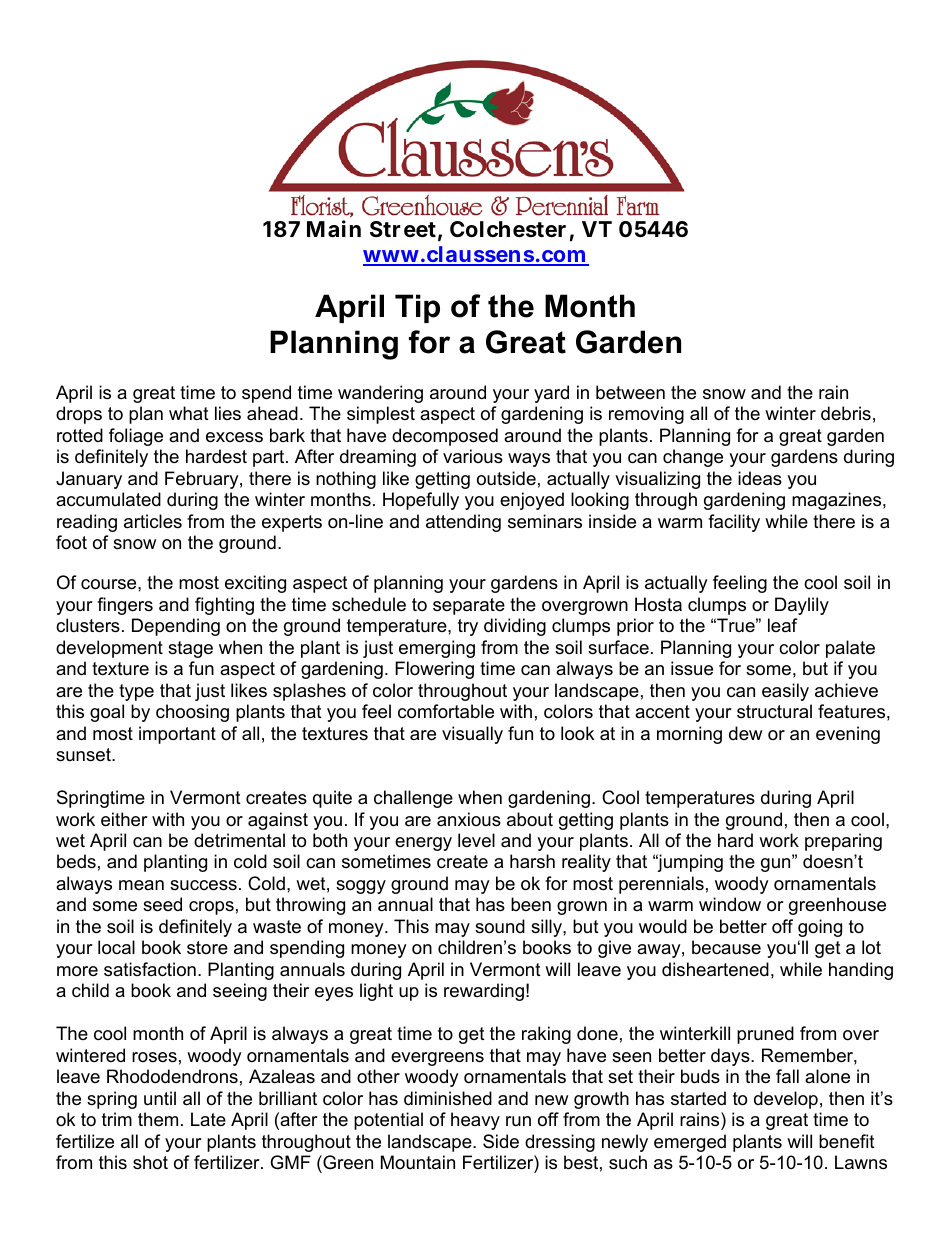 This screenshot has height=1233, width=952. I want to click on Main, so click(334, 229).
